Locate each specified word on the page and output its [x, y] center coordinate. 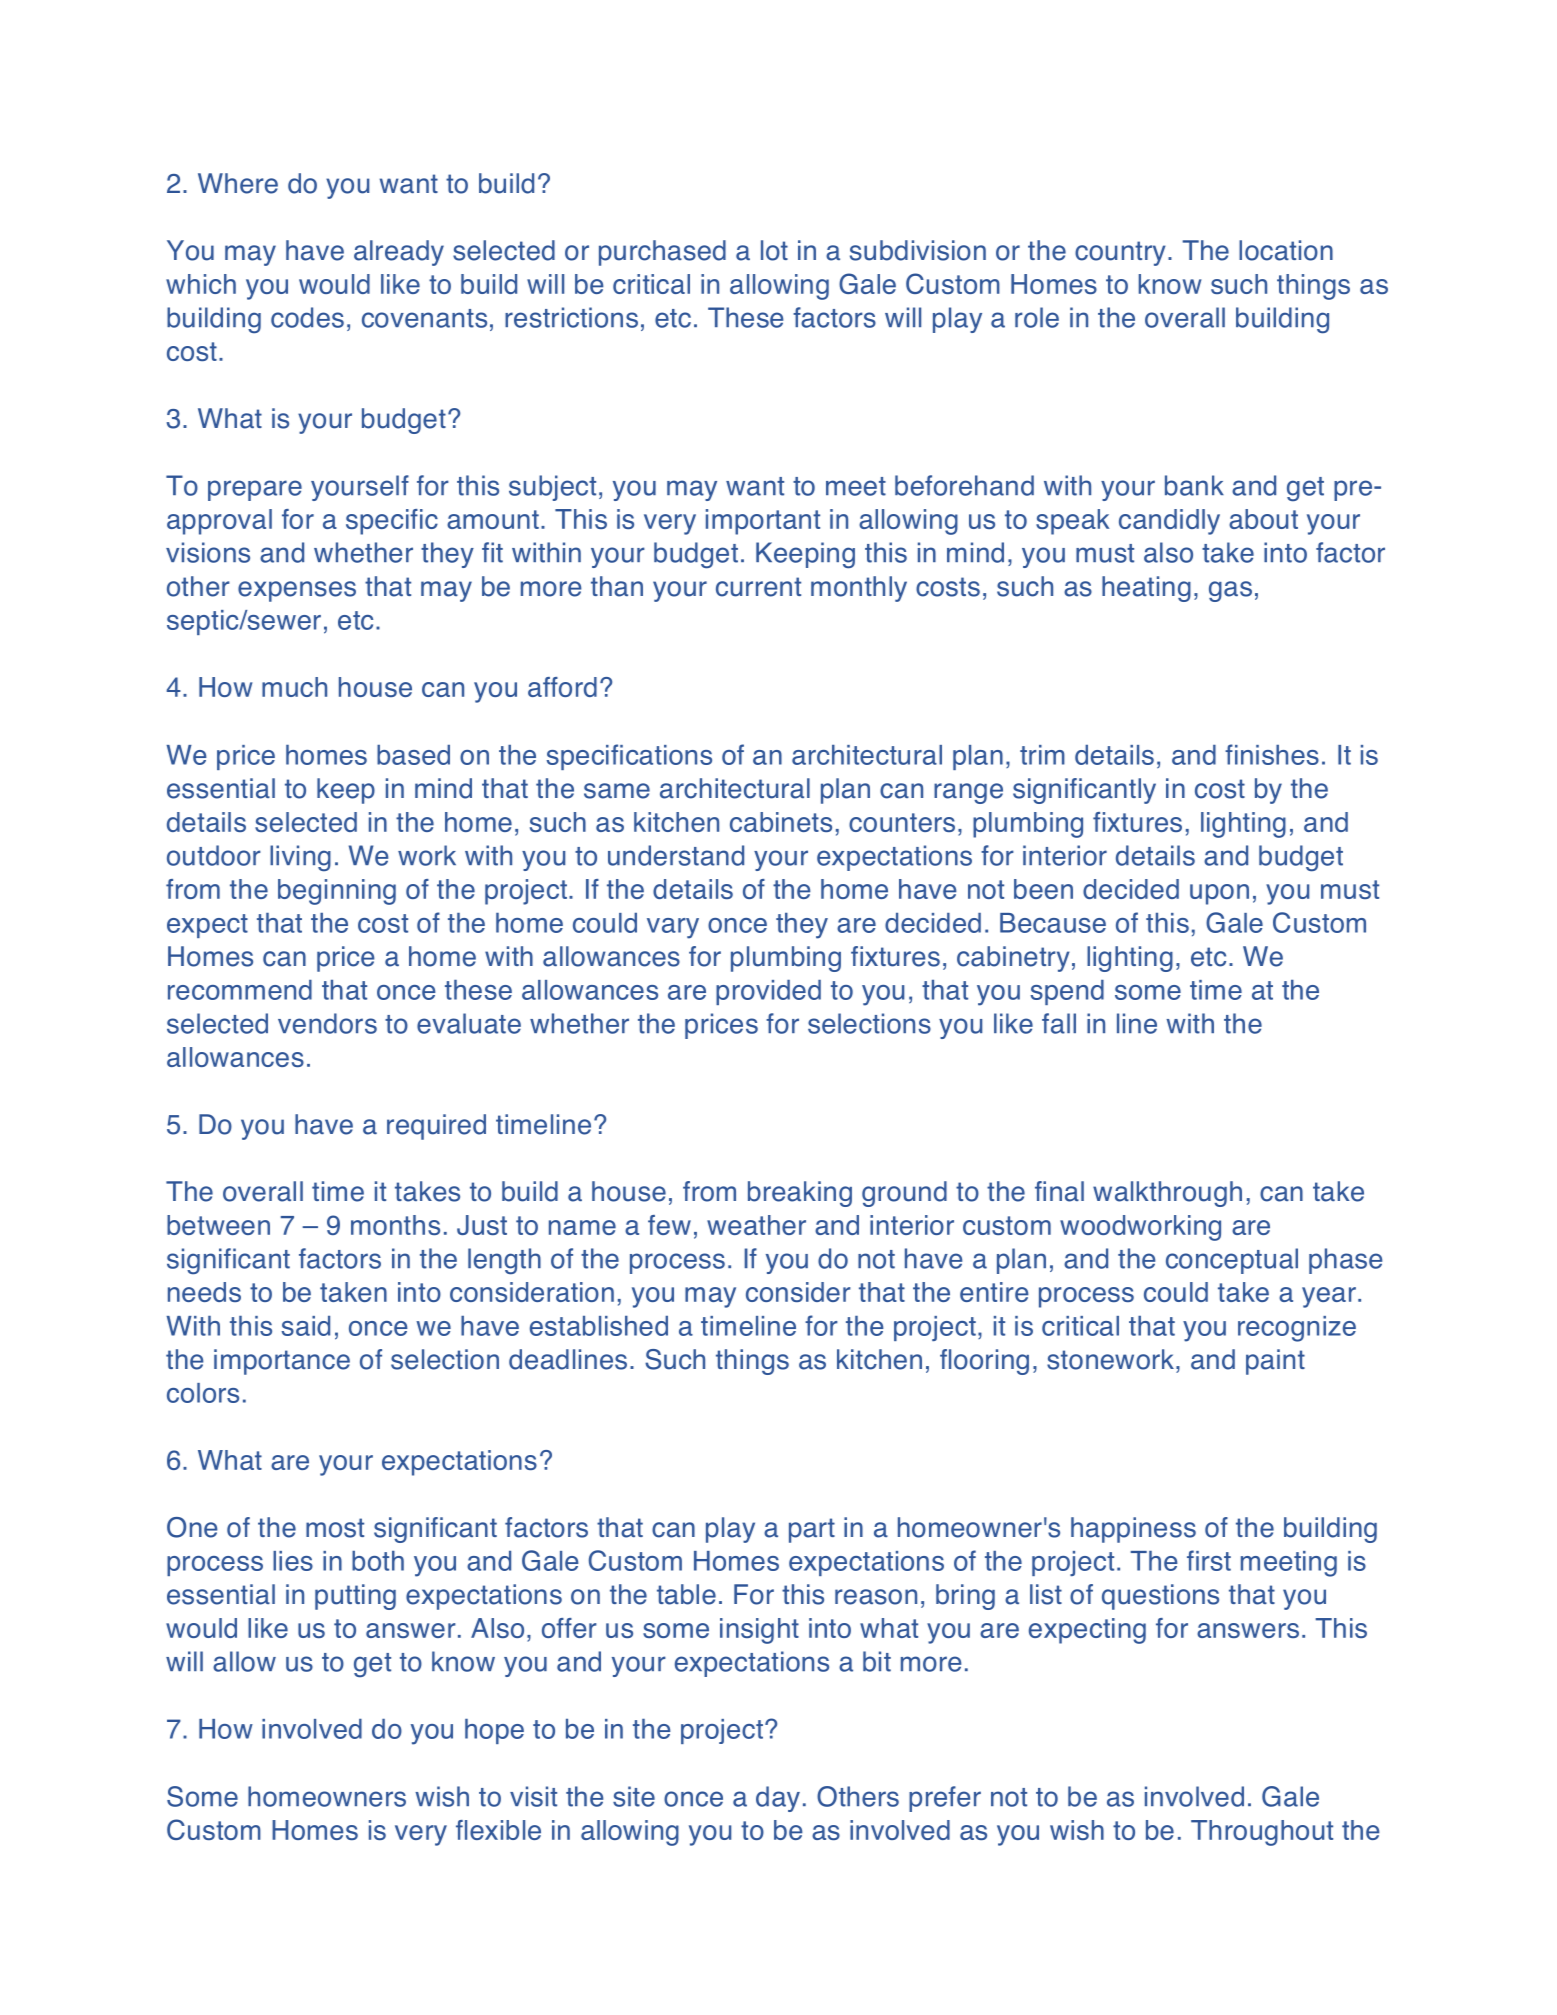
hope [494, 1731]
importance [282, 1362]
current [758, 587]
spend [1067, 992]
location [1286, 250]
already [399, 253]
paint [1275, 1362]
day [778, 1799]
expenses [297, 591]
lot [774, 250]
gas [1230, 591]
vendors [327, 1023]
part [812, 1530]
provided [768, 992]
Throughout [1262, 1833]
